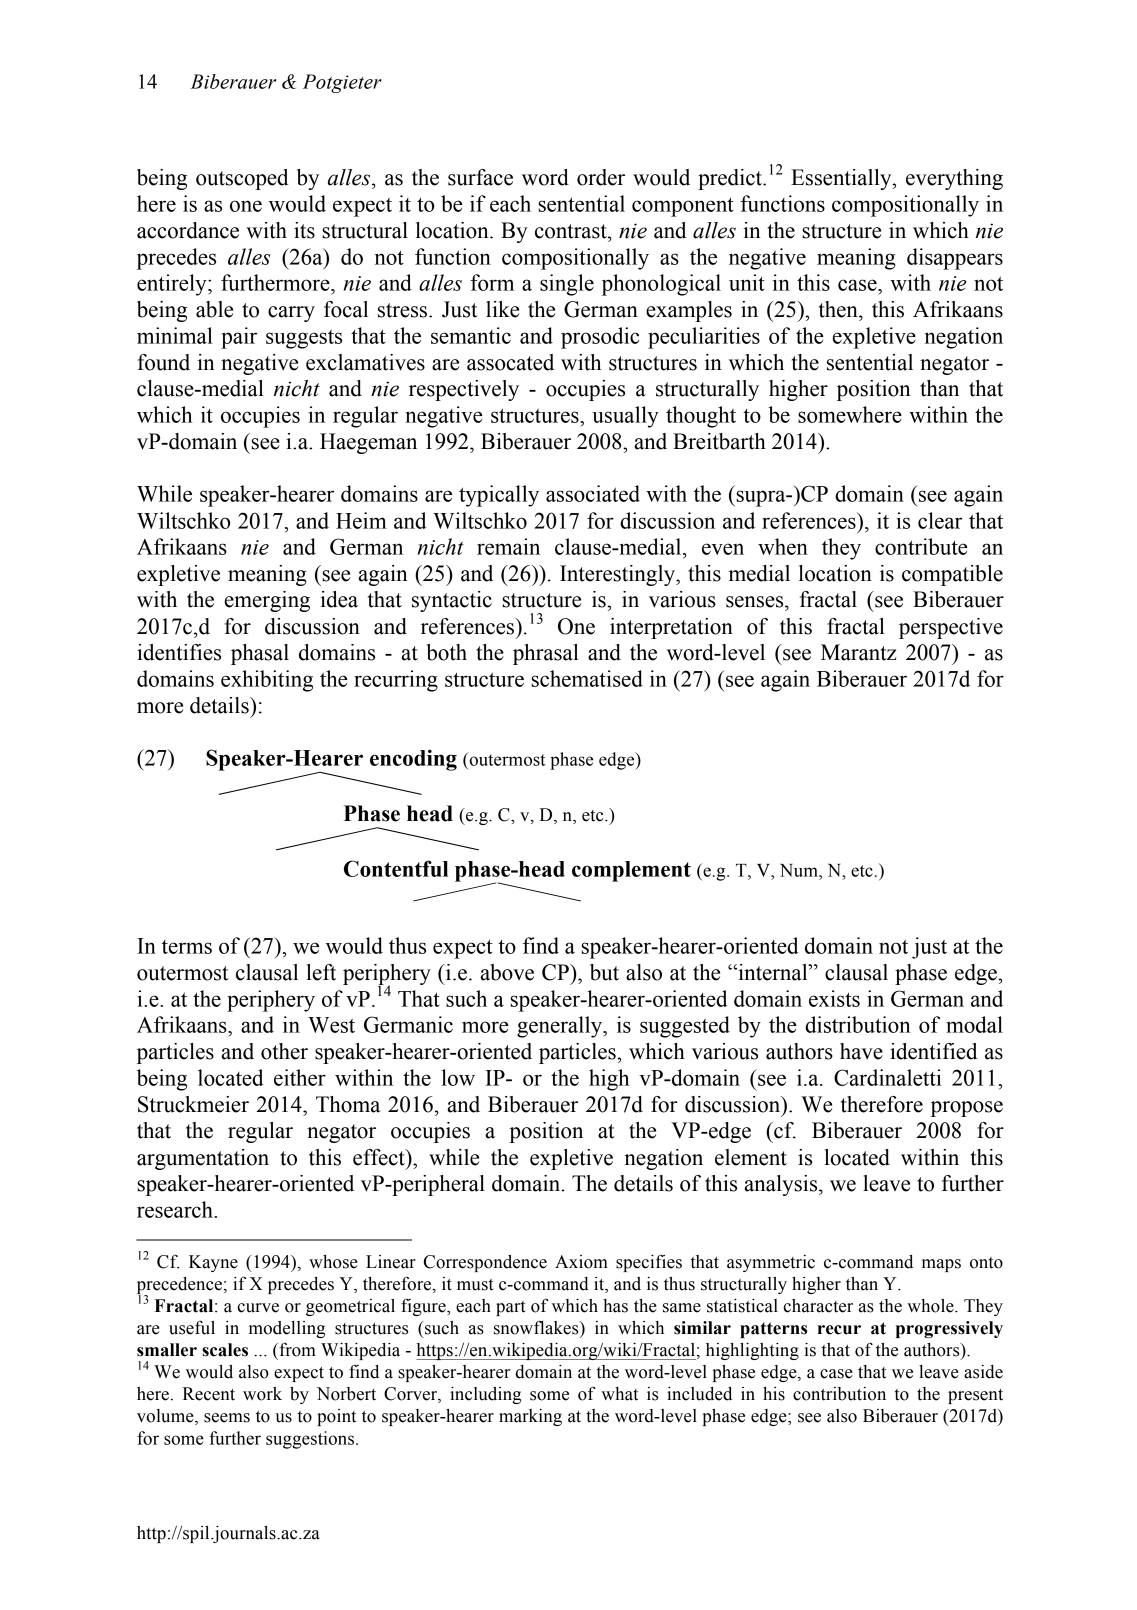 The height and width of the page is (1610, 1137). I want to click on generally, so click(561, 1027).
